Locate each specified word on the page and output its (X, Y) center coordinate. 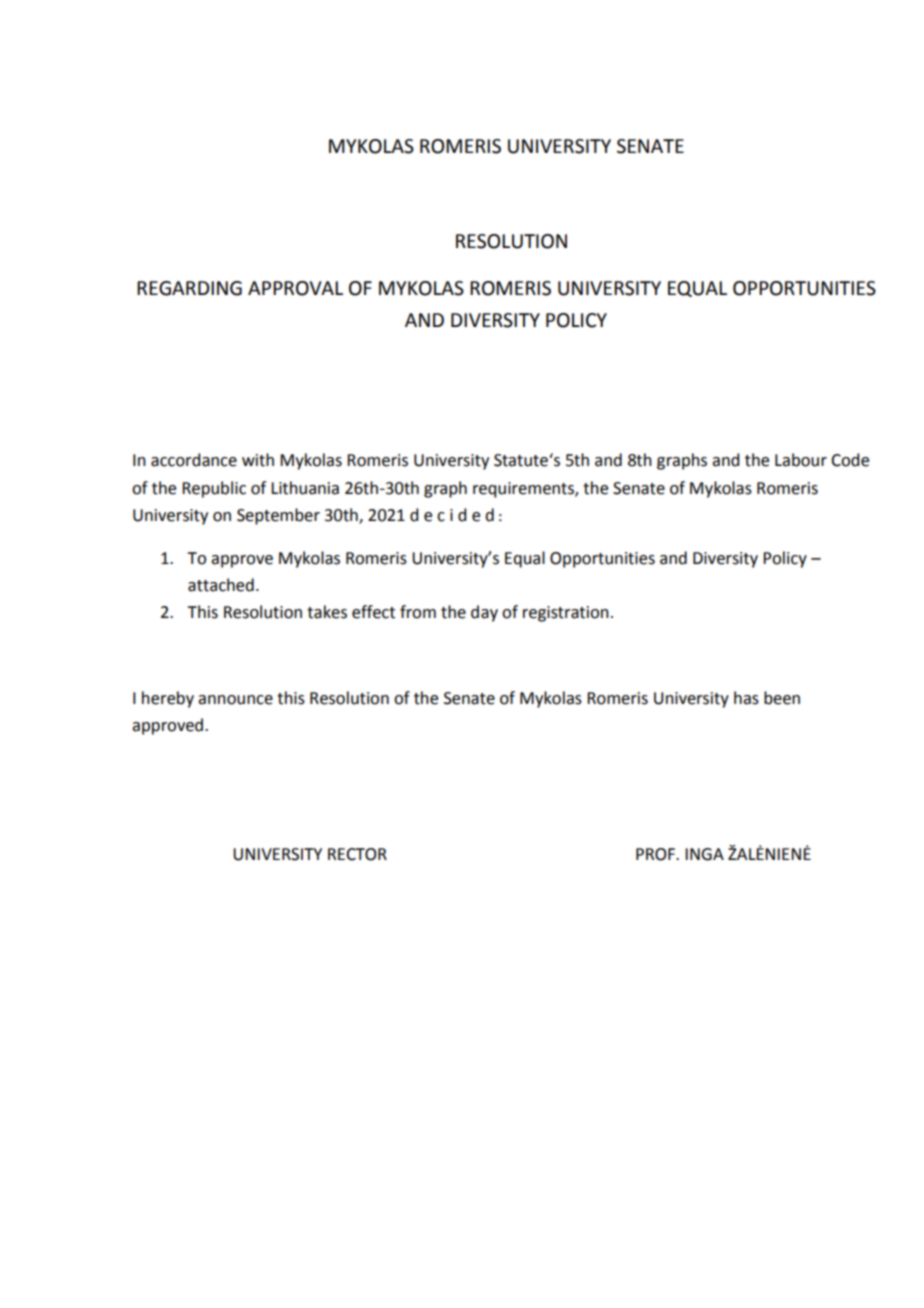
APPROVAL (295, 288)
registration (566, 614)
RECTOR (357, 854)
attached (221, 585)
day (484, 613)
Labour (801, 460)
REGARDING (189, 288)
